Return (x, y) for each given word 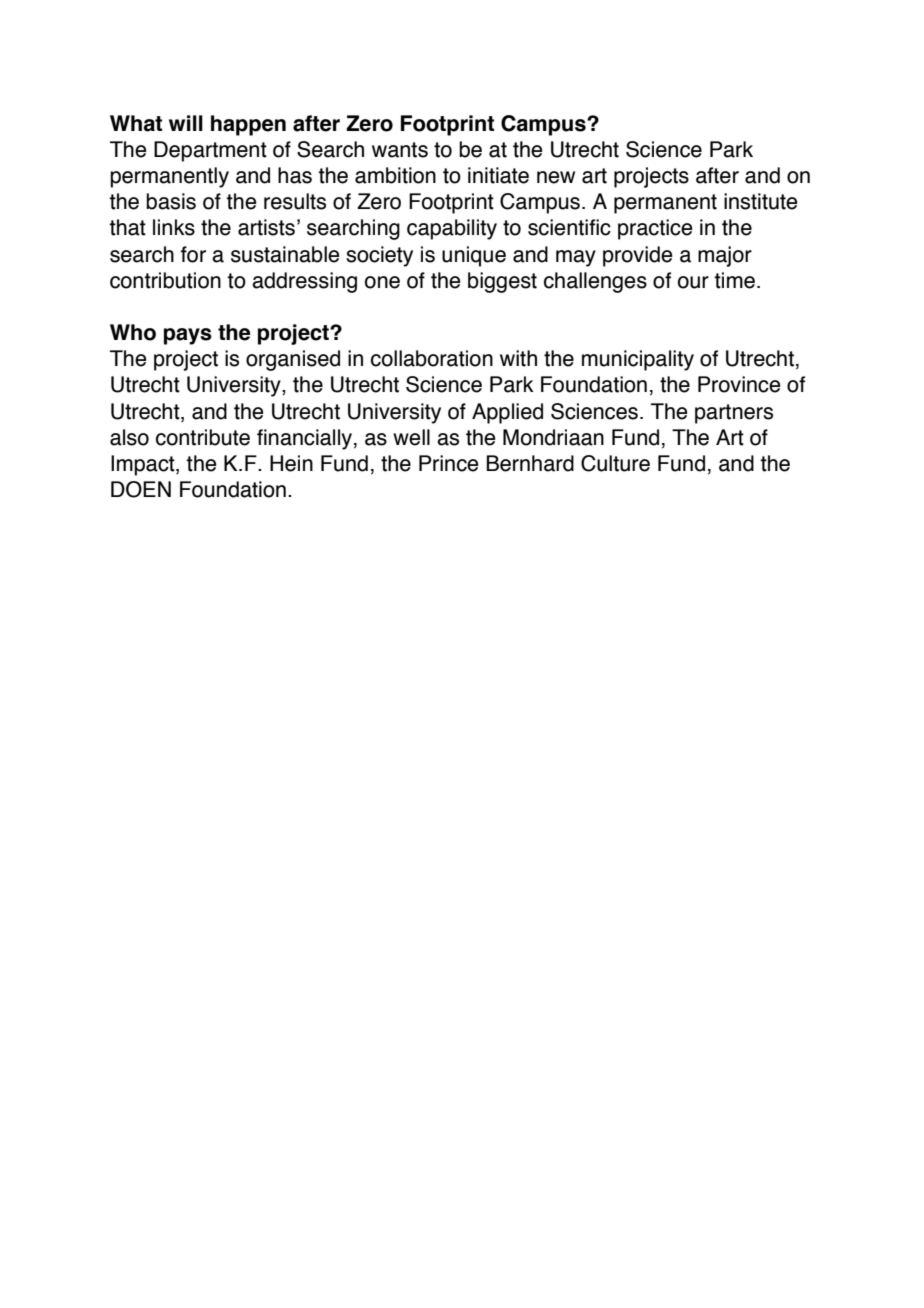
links (174, 227)
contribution (165, 280)
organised (293, 360)
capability (452, 229)
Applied (507, 413)
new (556, 177)
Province (739, 384)
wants (400, 150)
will (186, 123)
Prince (448, 463)
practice (655, 229)
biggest (502, 282)
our (693, 282)
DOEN (141, 489)
